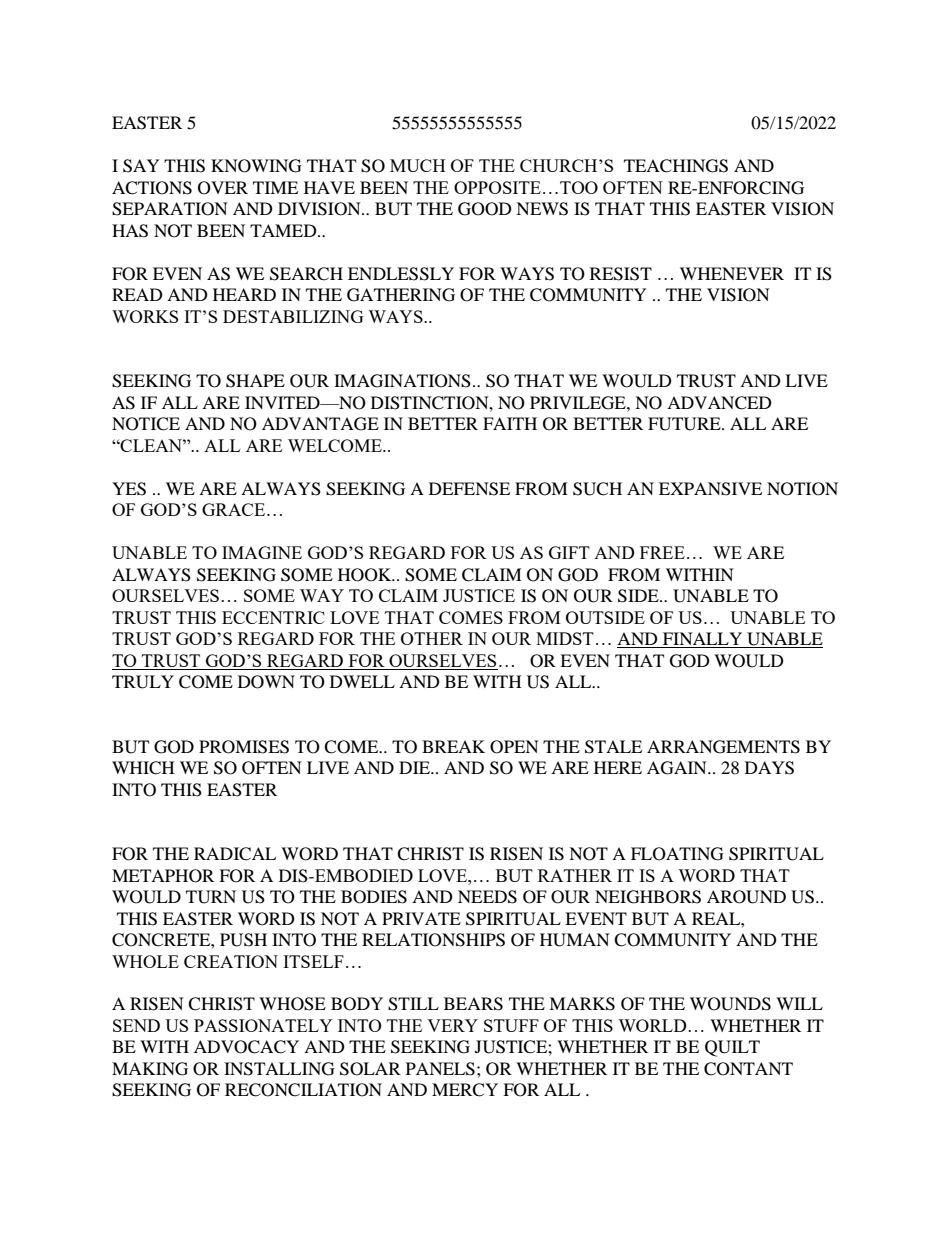 Image resolution: width=952 pixels, height=1233 pixels. Describe the element at coordinates (676, 166) in the image. I see `TEACHINGS` at that location.
